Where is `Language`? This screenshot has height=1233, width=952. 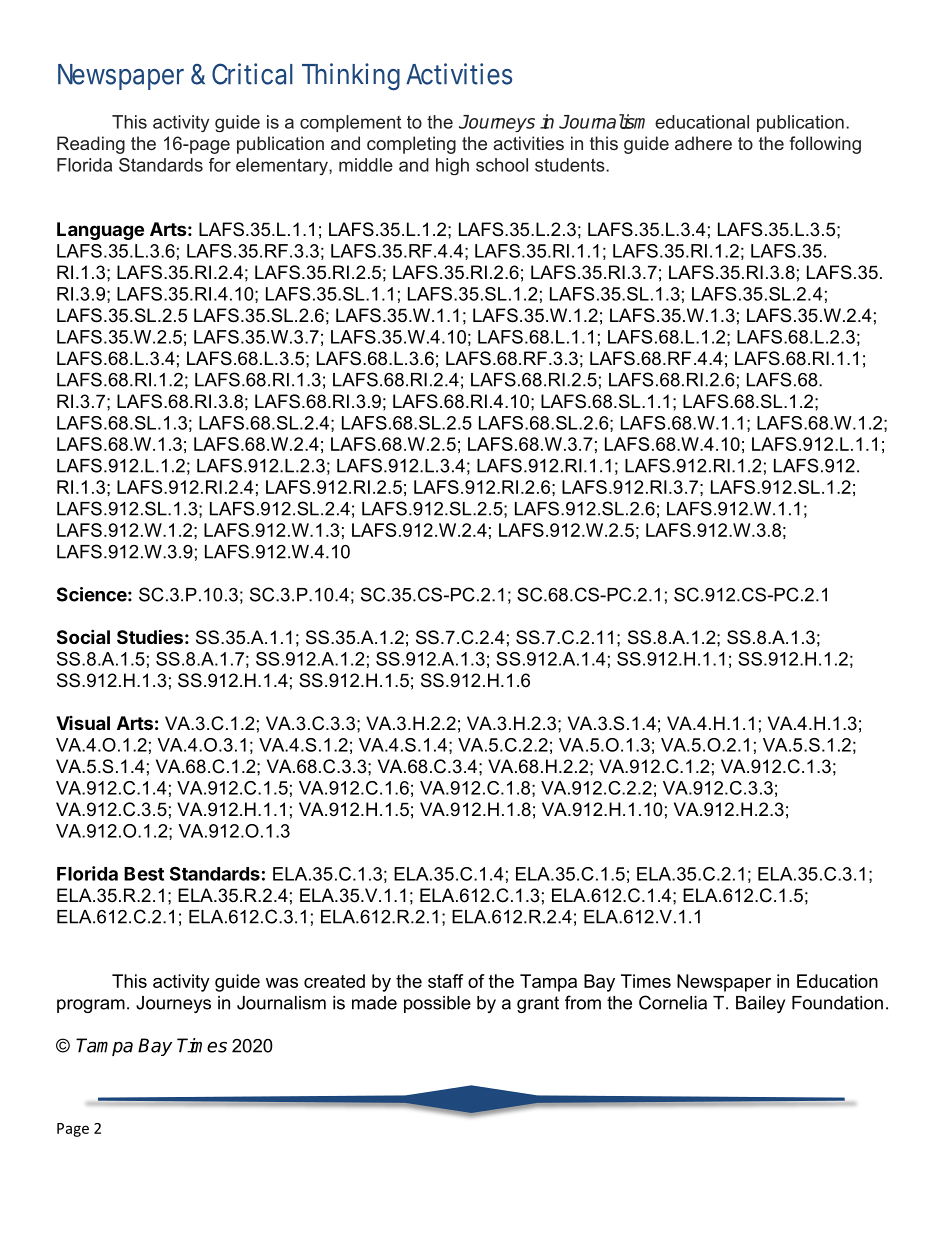
Language is located at coordinates (100, 231).
